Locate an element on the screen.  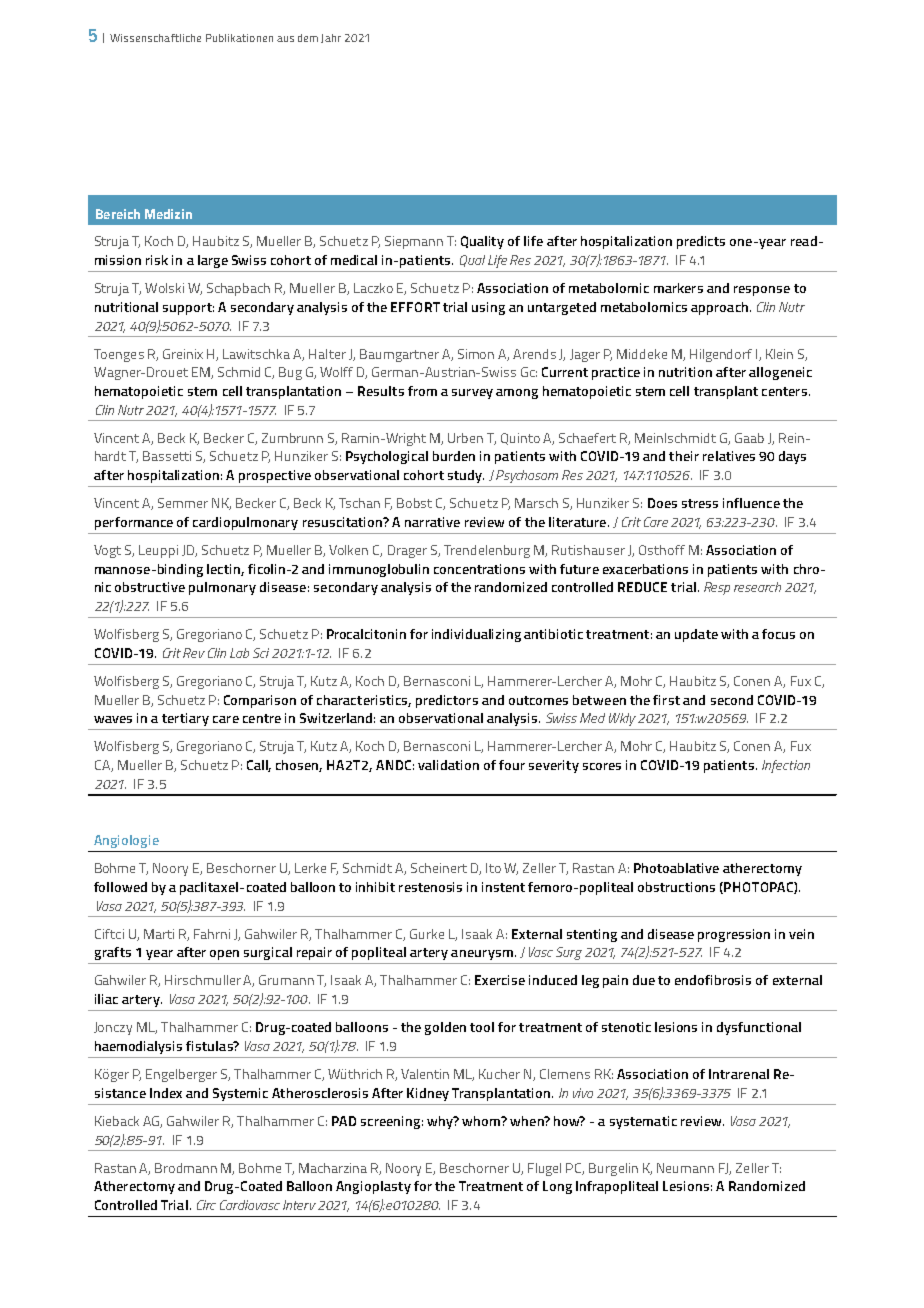
aneurysm is located at coordinates (482, 955).
